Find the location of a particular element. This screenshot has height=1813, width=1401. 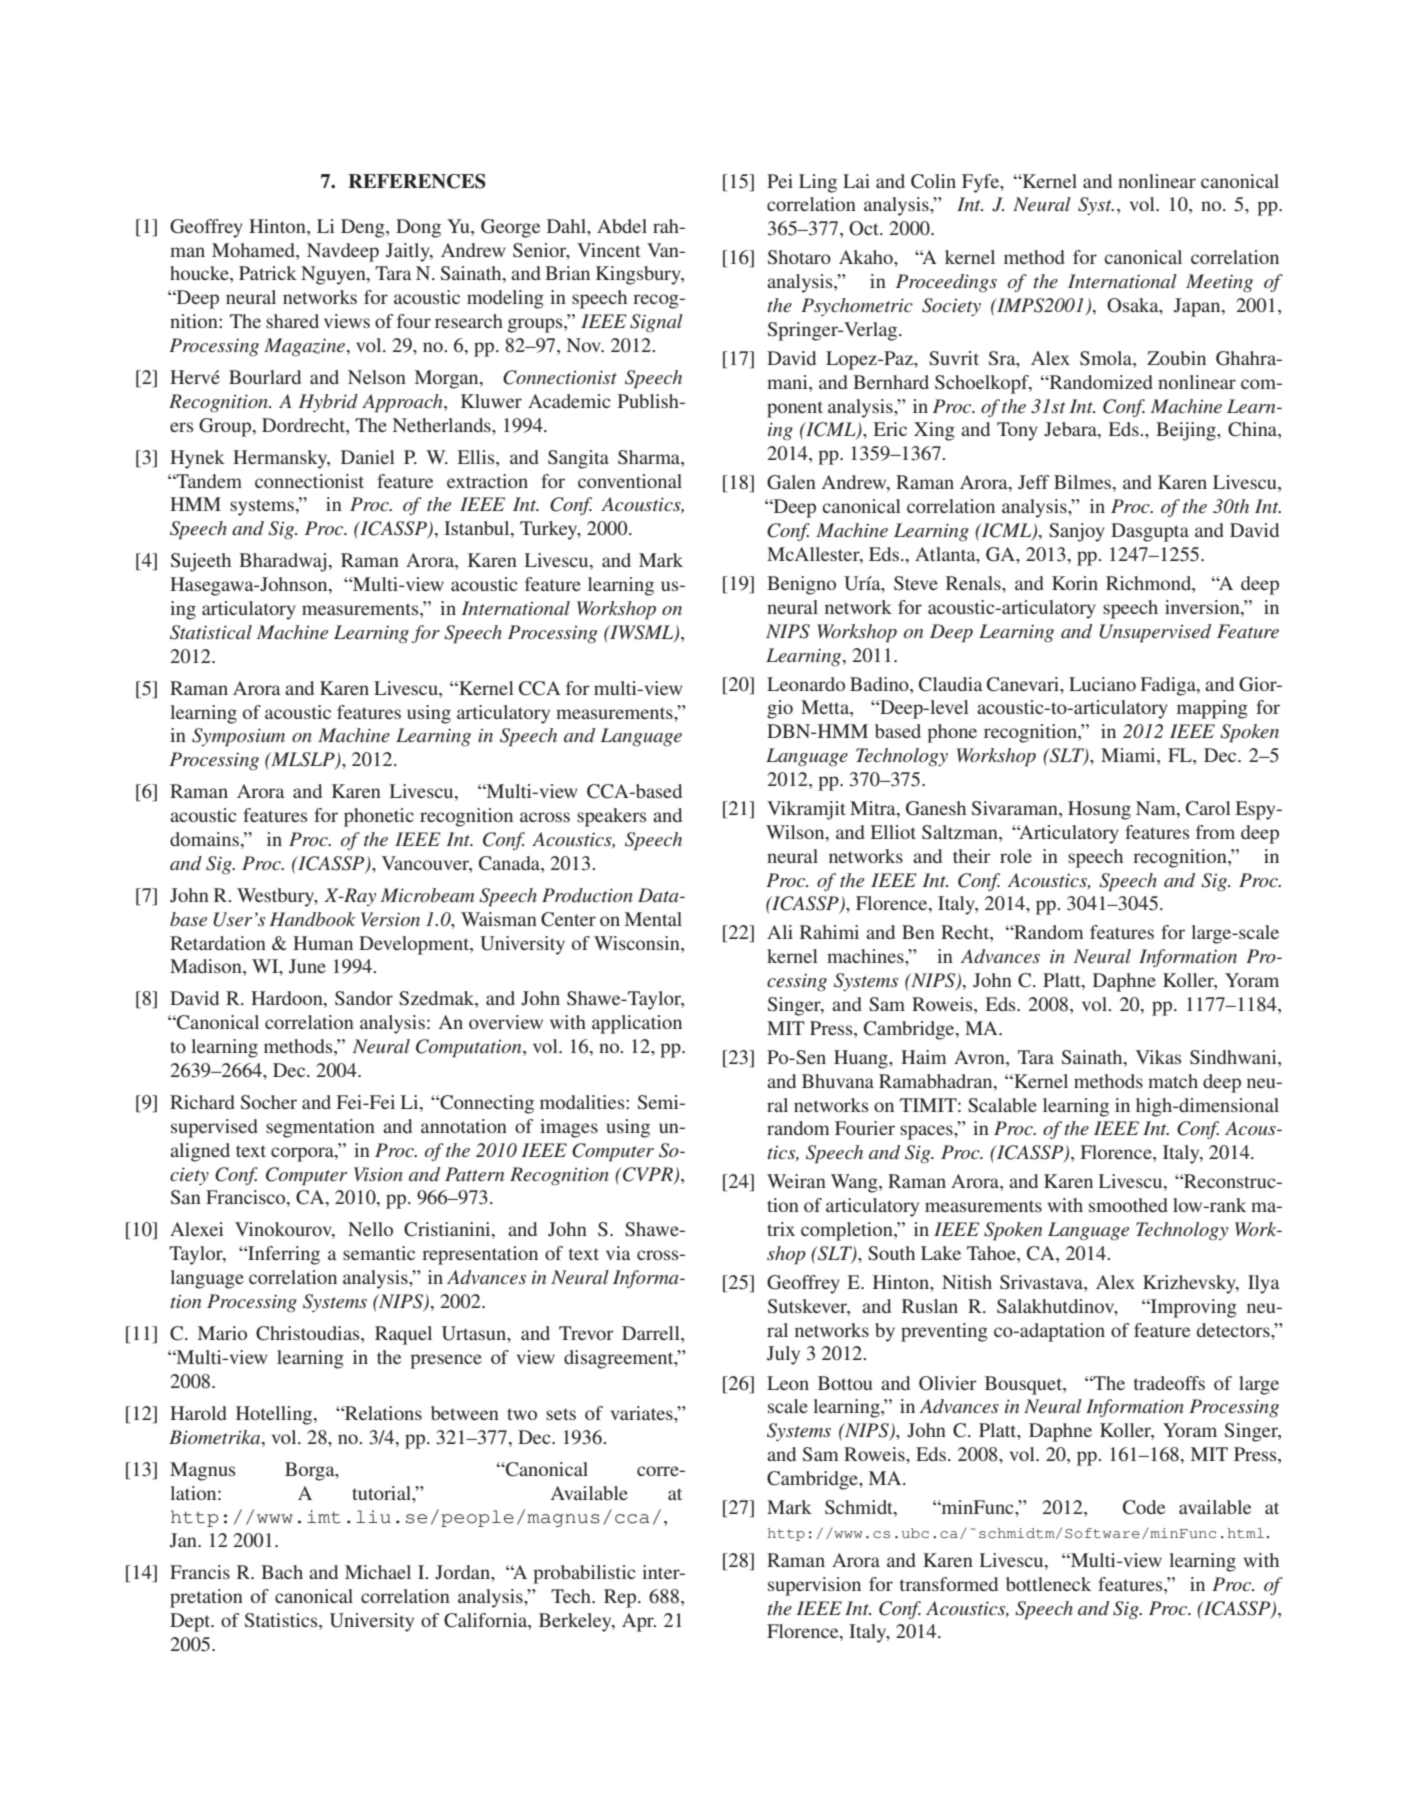

smoothed is located at coordinates (1128, 1205).
